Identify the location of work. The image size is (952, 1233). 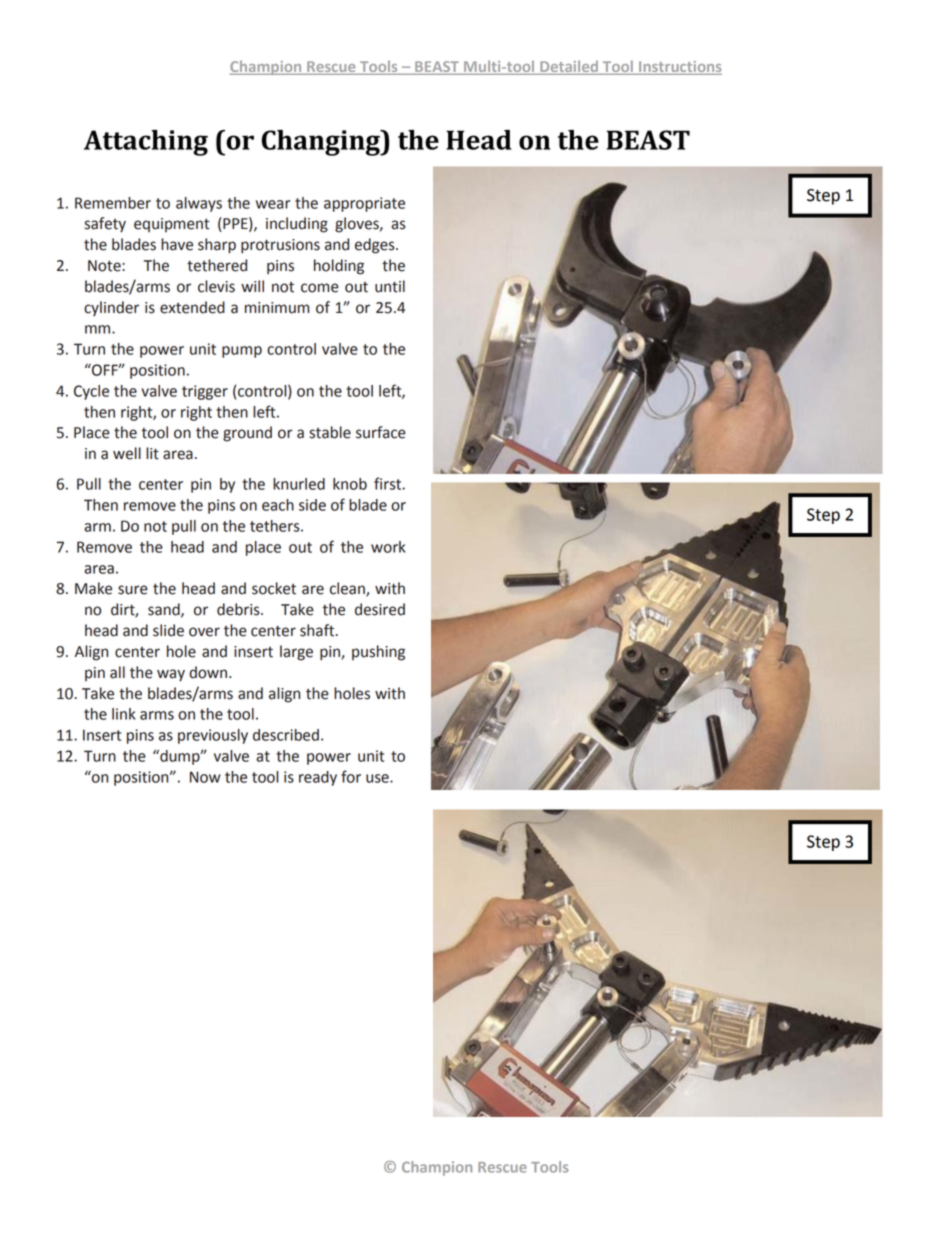
(388, 547).
